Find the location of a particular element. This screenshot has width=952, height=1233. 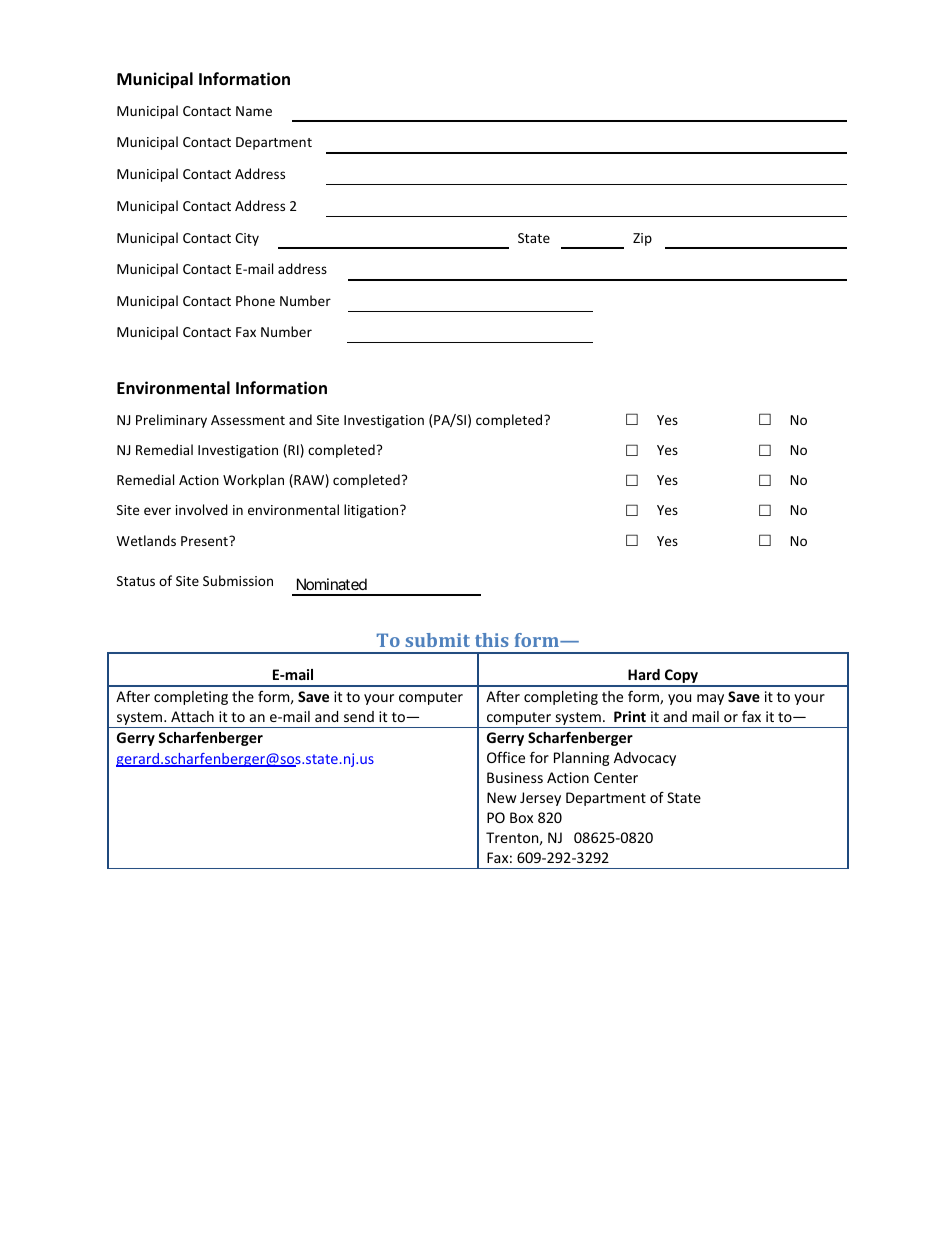

litigation is located at coordinates (372, 511).
